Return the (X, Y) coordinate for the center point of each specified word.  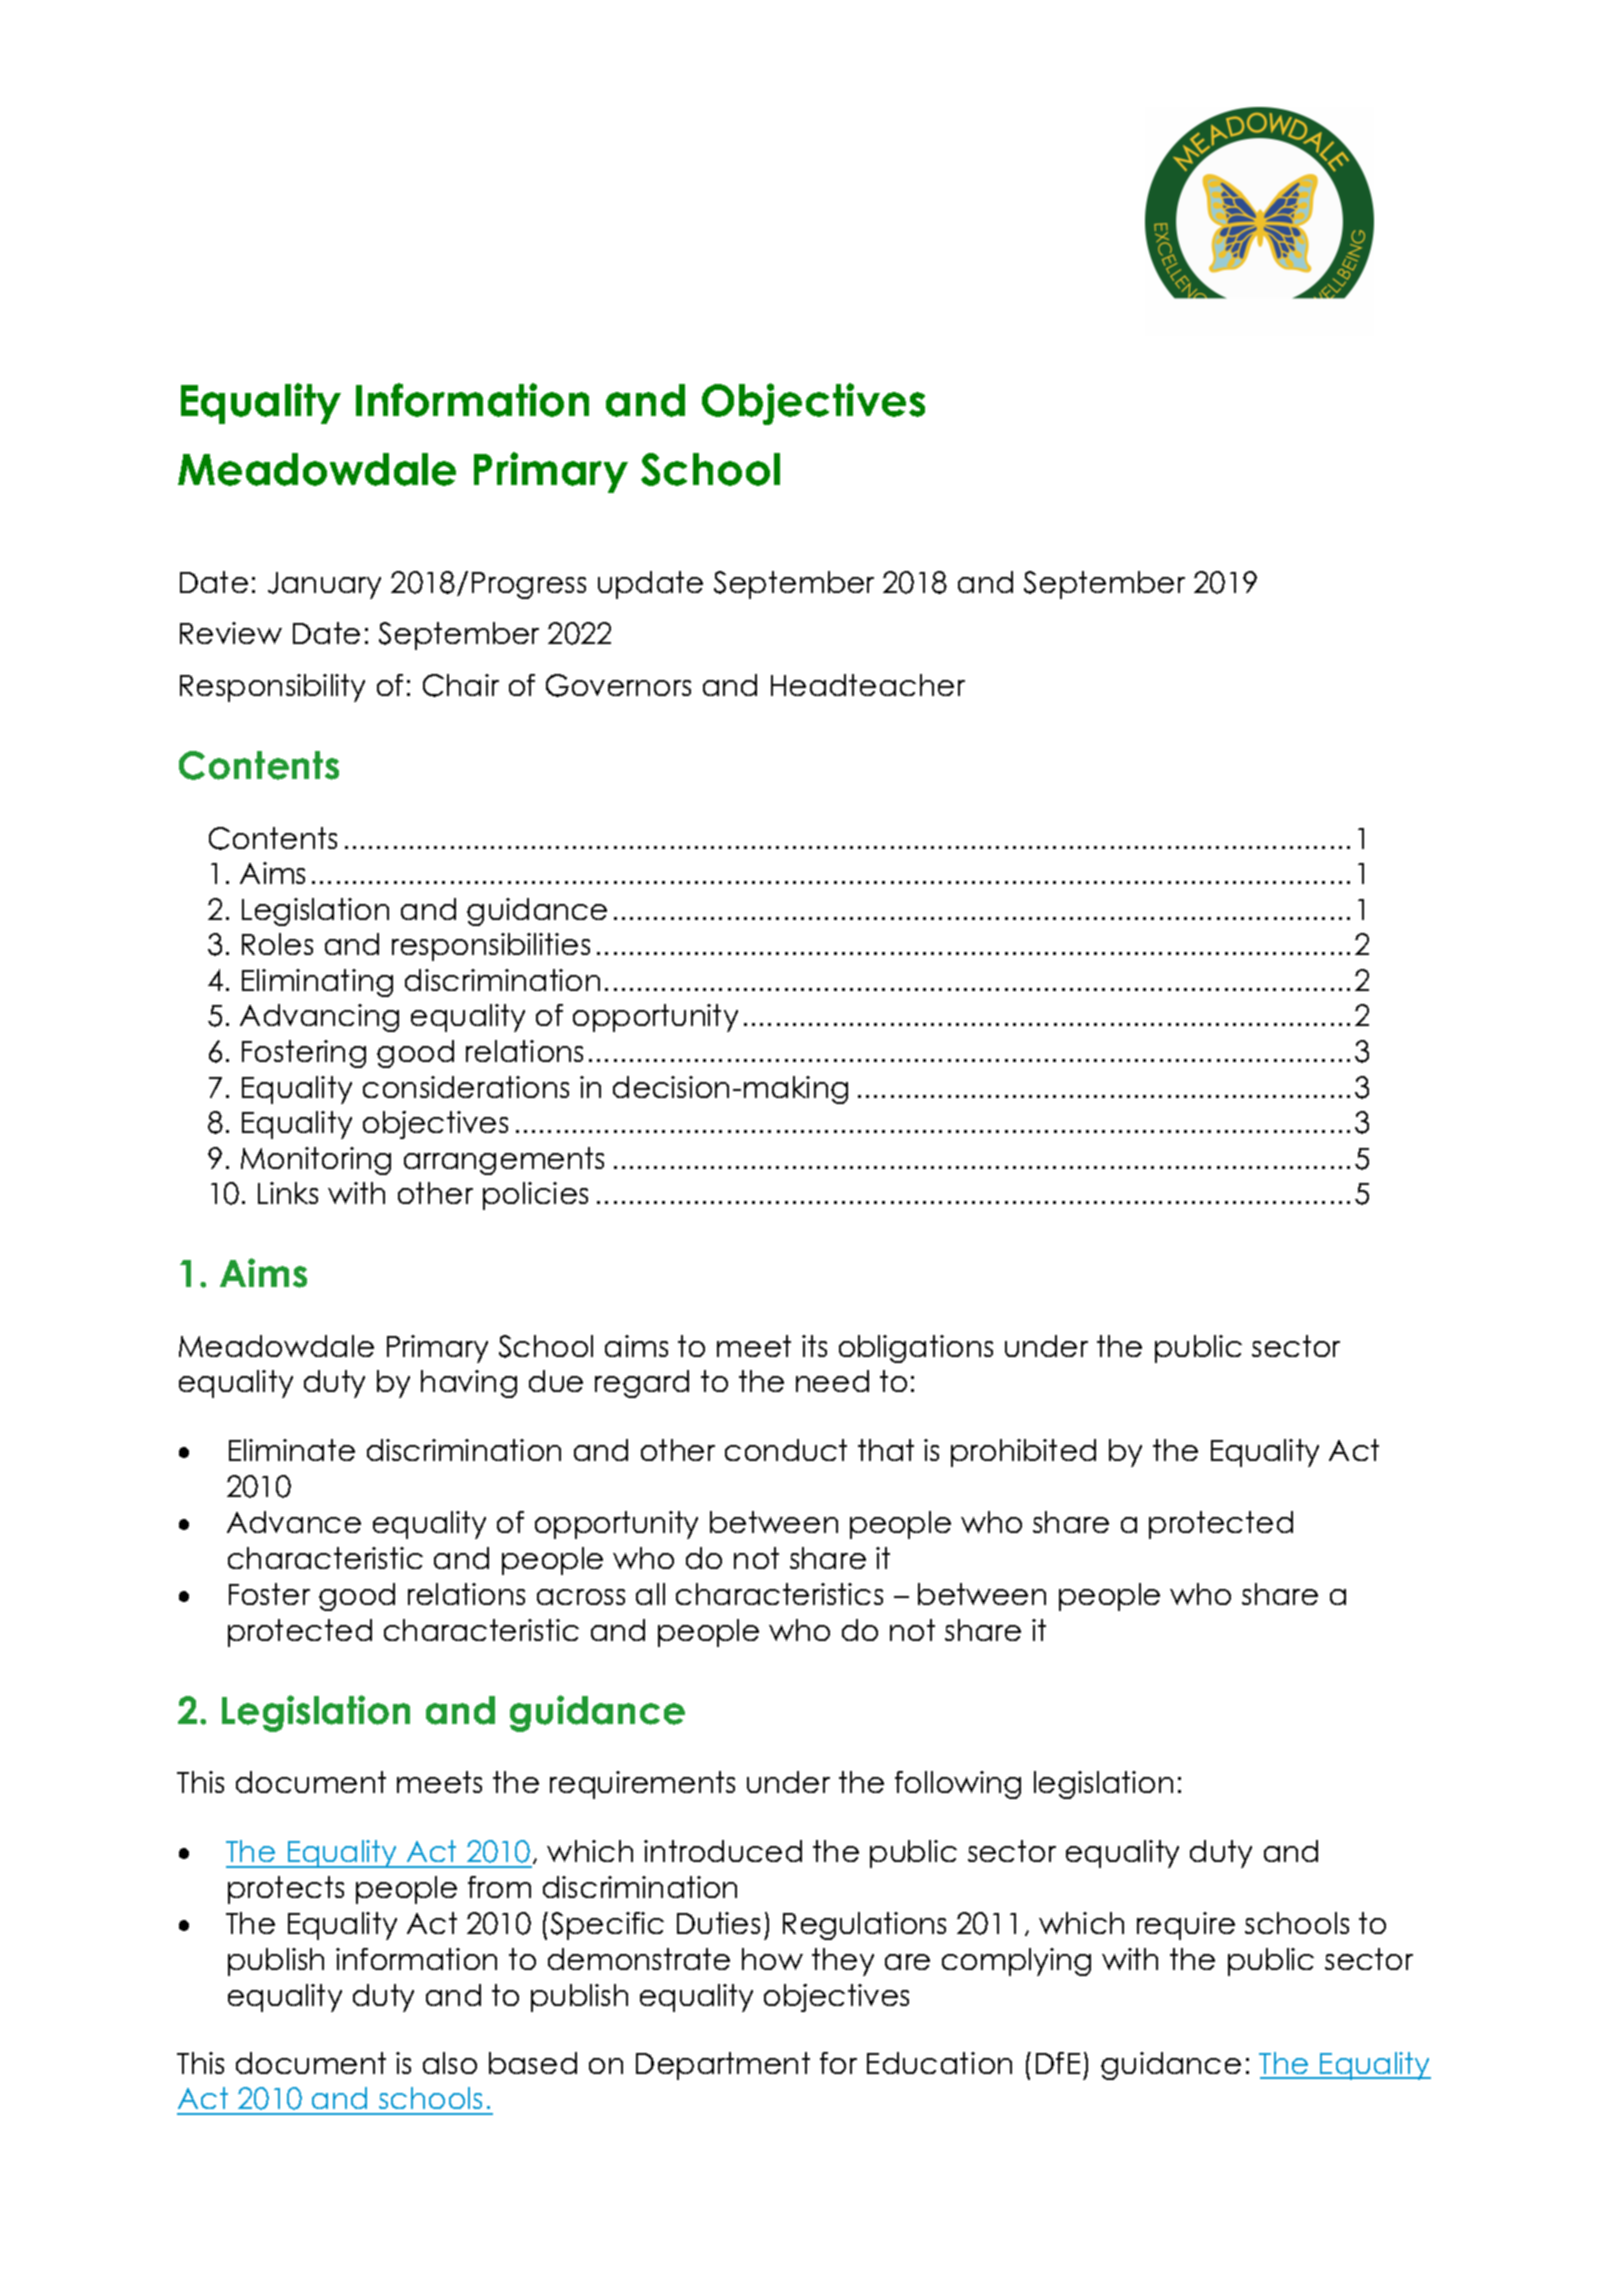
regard (642, 1384)
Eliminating (317, 983)
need (832, 1381)
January (324, 585)
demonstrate (639, 1959)
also (450, 2063)
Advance (294, 1522)
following (958, 1785)
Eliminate (292, 1450)
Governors (618, 685)
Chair (461, 685)
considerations (466, 1087)
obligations (916, 1349)
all (650, 1594)
